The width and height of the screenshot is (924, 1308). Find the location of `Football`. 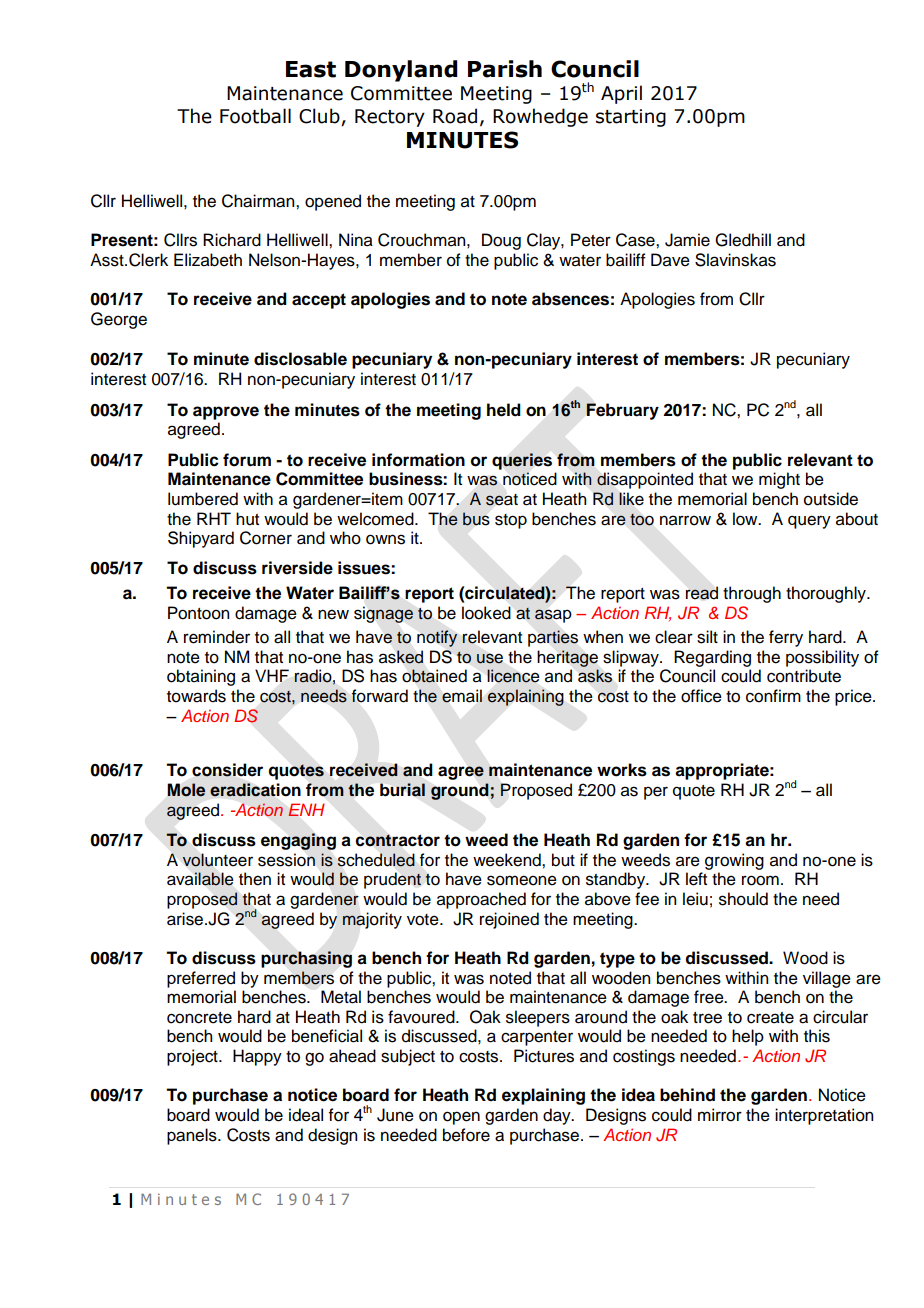

Football is located at coordinates (255, 116).
